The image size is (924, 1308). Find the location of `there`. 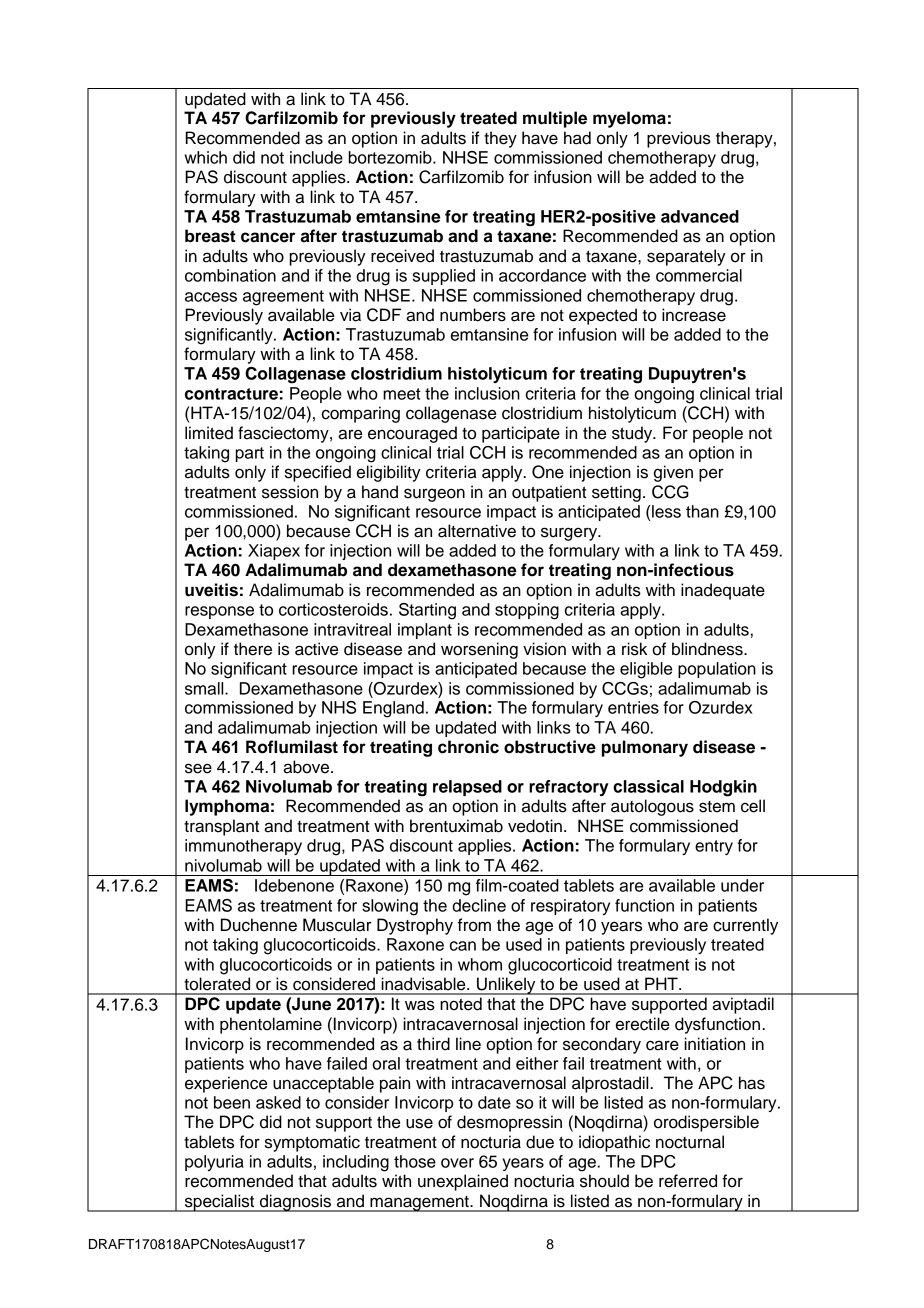

there is located at coordinates (253, 649).
